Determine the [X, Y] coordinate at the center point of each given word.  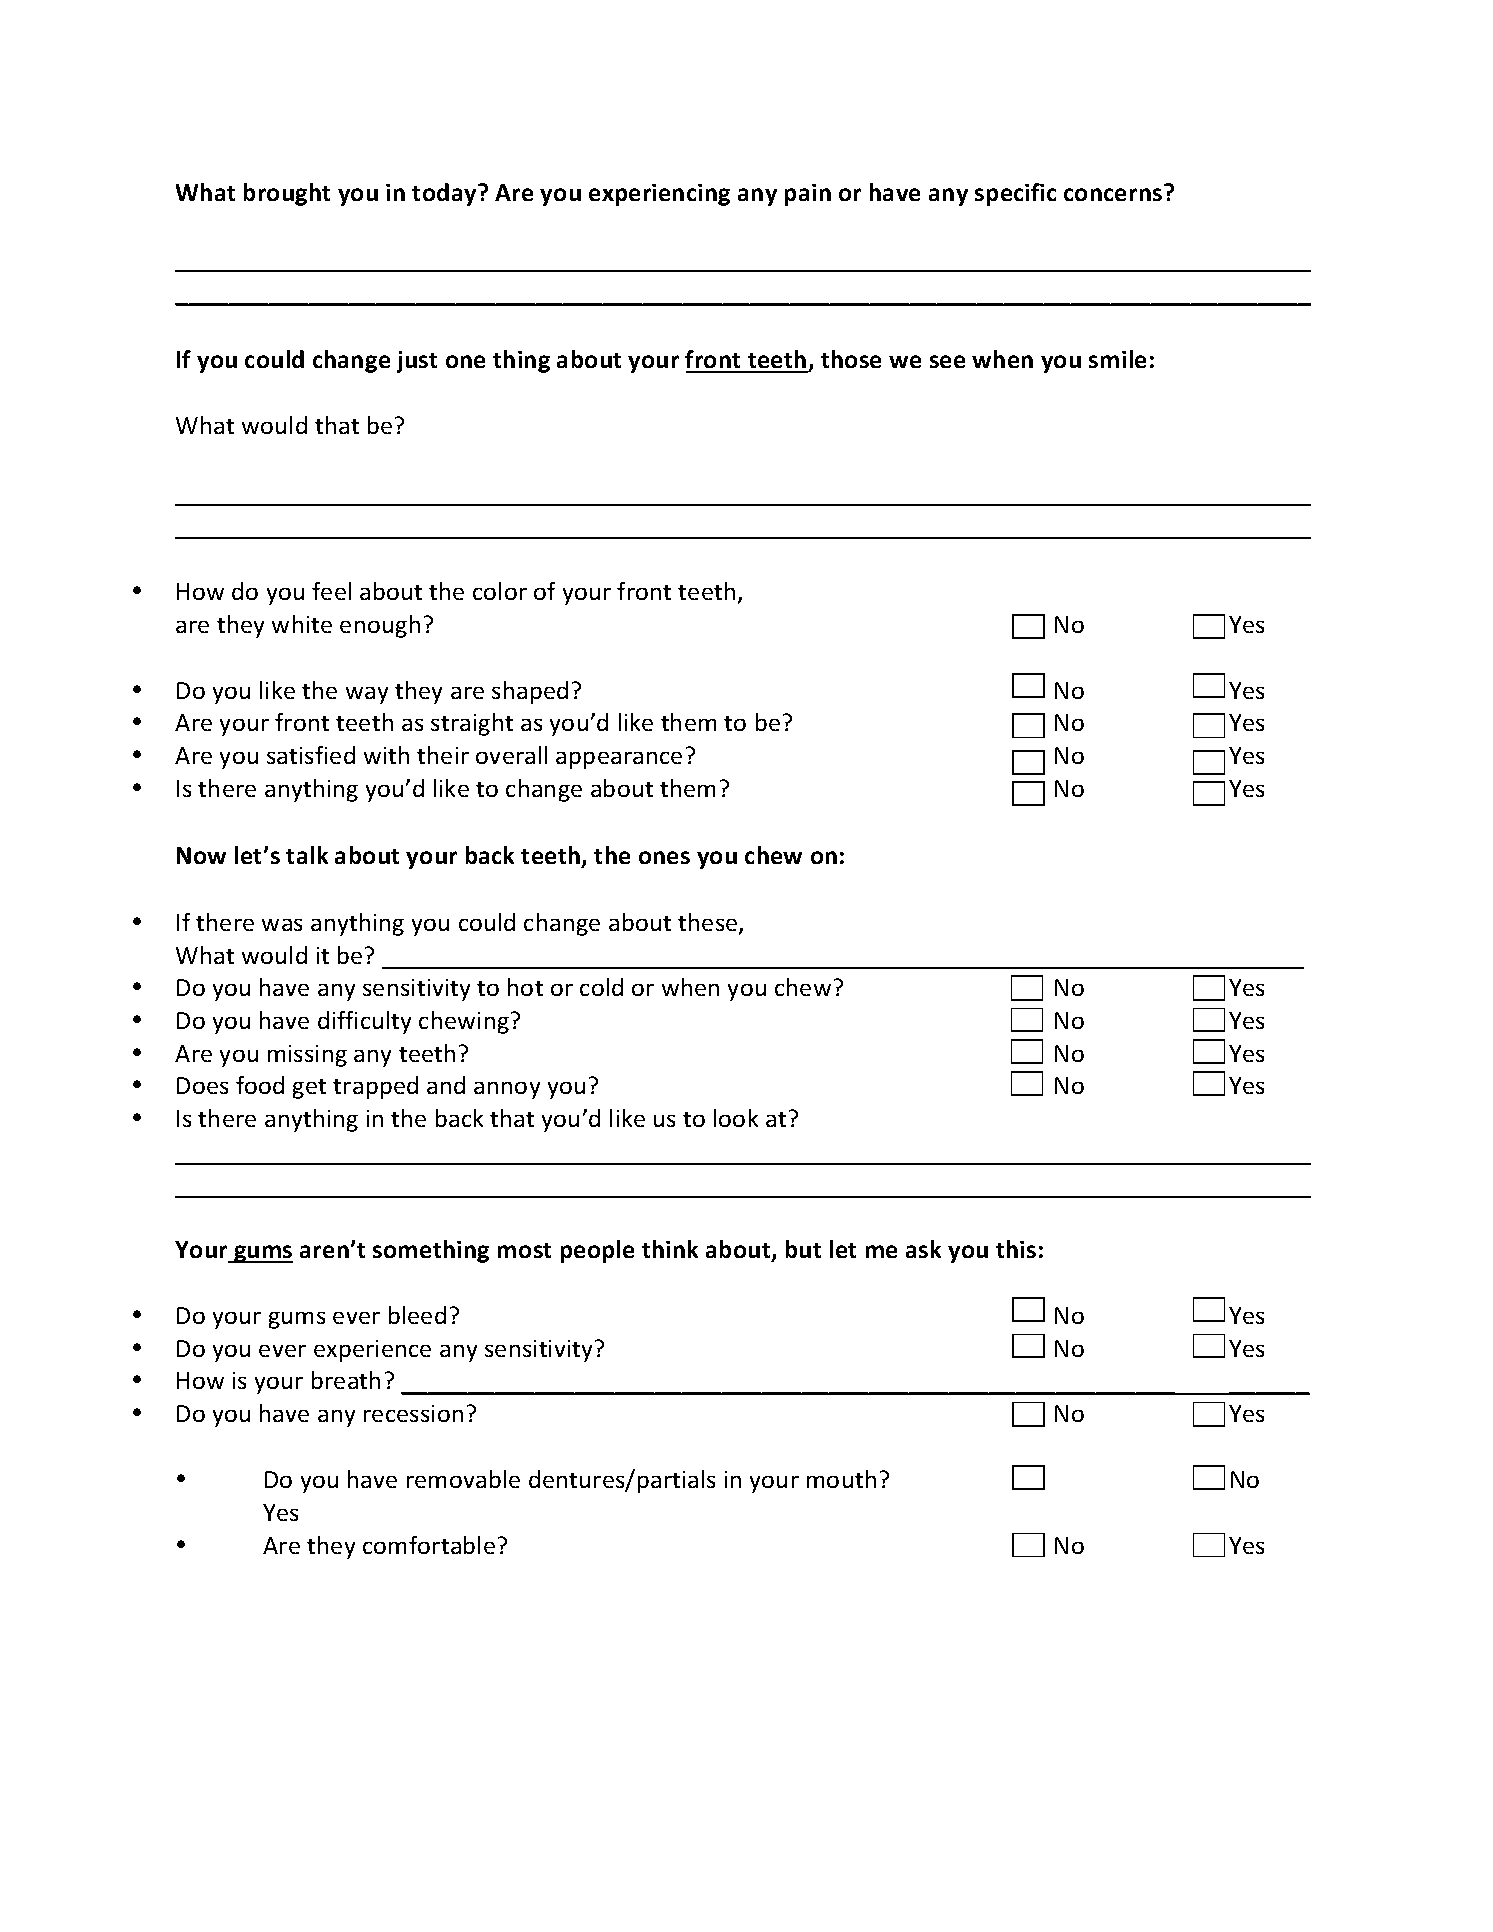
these [709, 923]
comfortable [429, 1545]
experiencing [659, 195]
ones [664, 857]
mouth [841, 1479]
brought [287, 194]
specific [1015, 194]
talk [307, 855]
